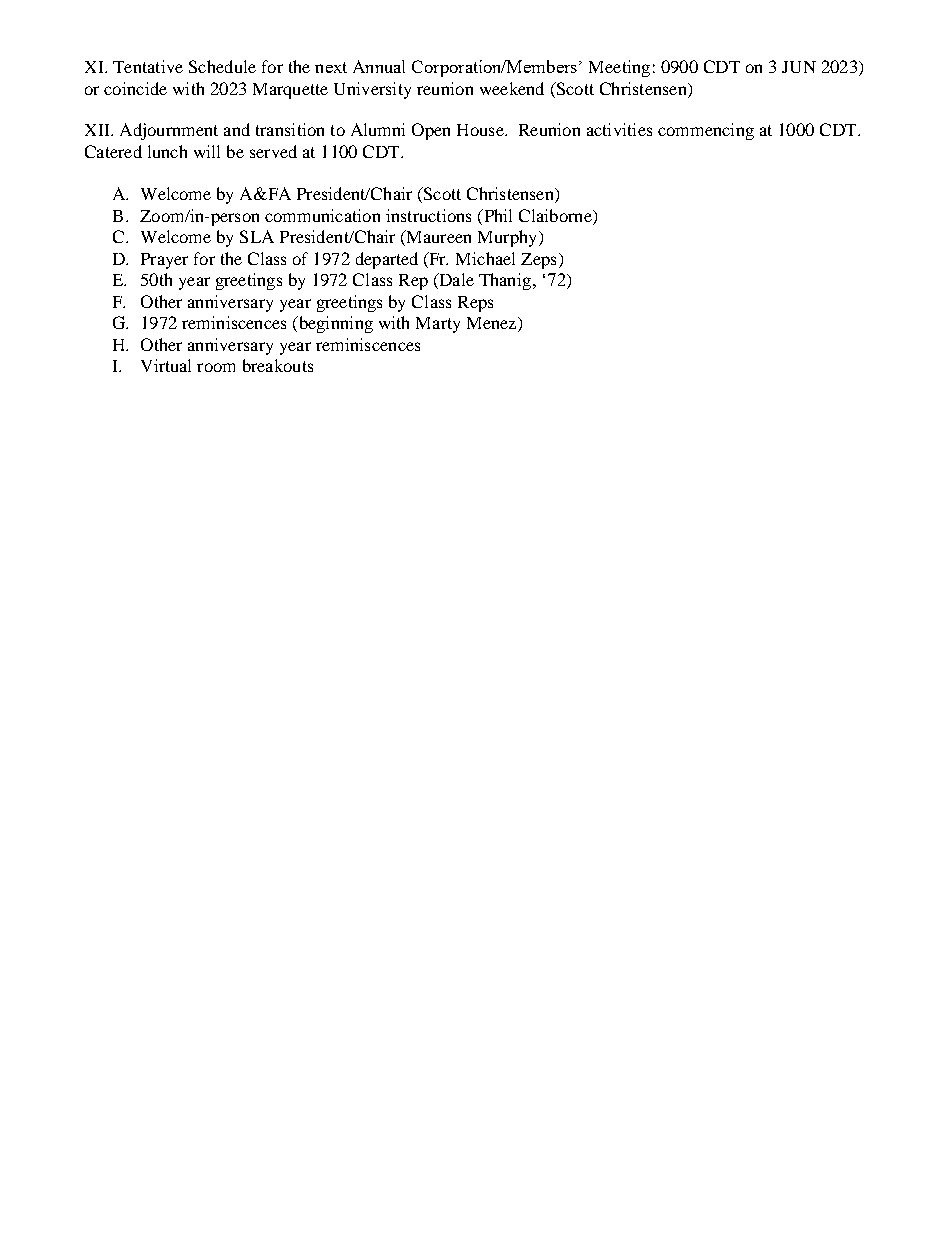 This page has height=1233, width=952. I want to click on instructions, so click(428, 215).
